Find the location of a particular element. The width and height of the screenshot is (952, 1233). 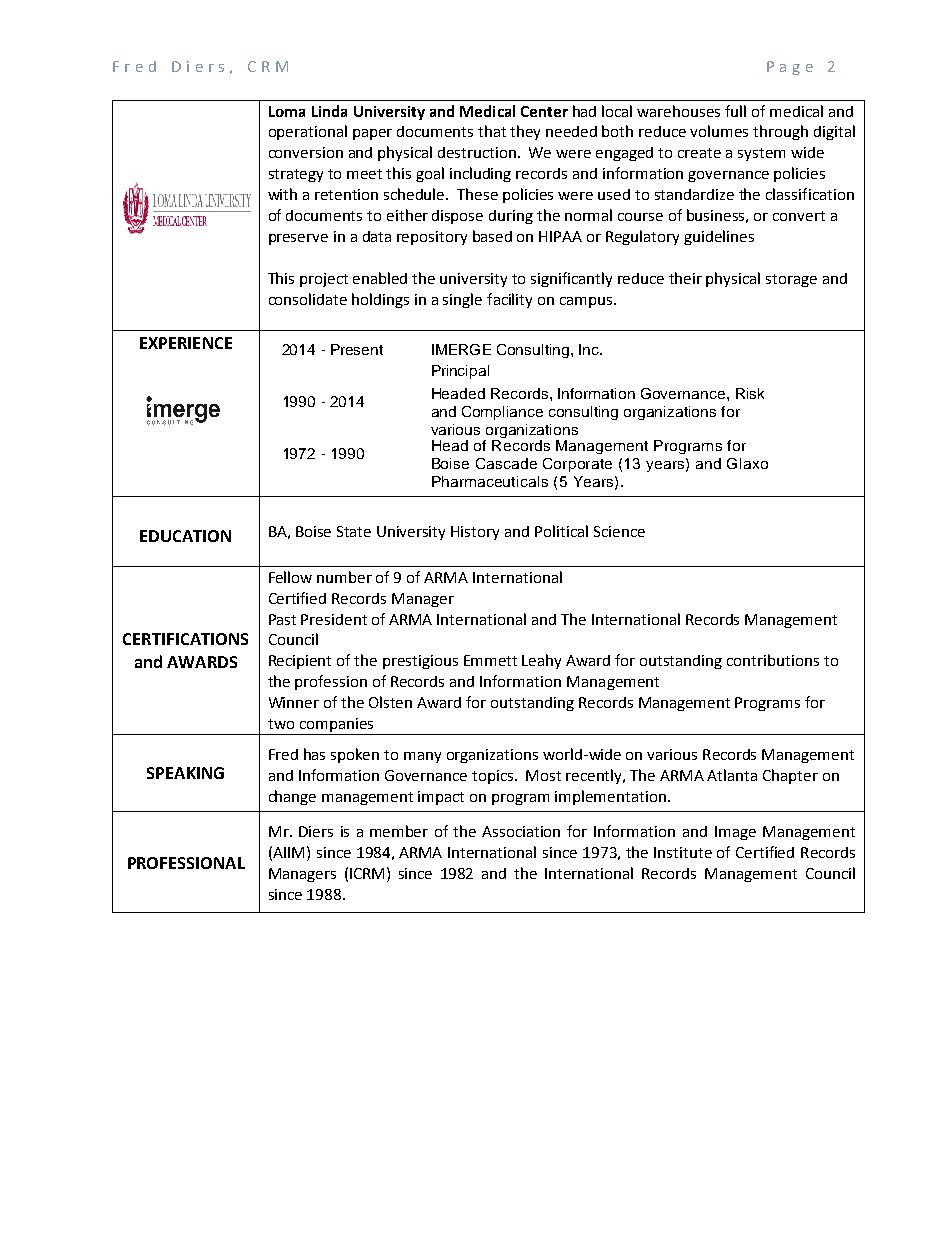

Cascade is located at coordinates (506, 463).
